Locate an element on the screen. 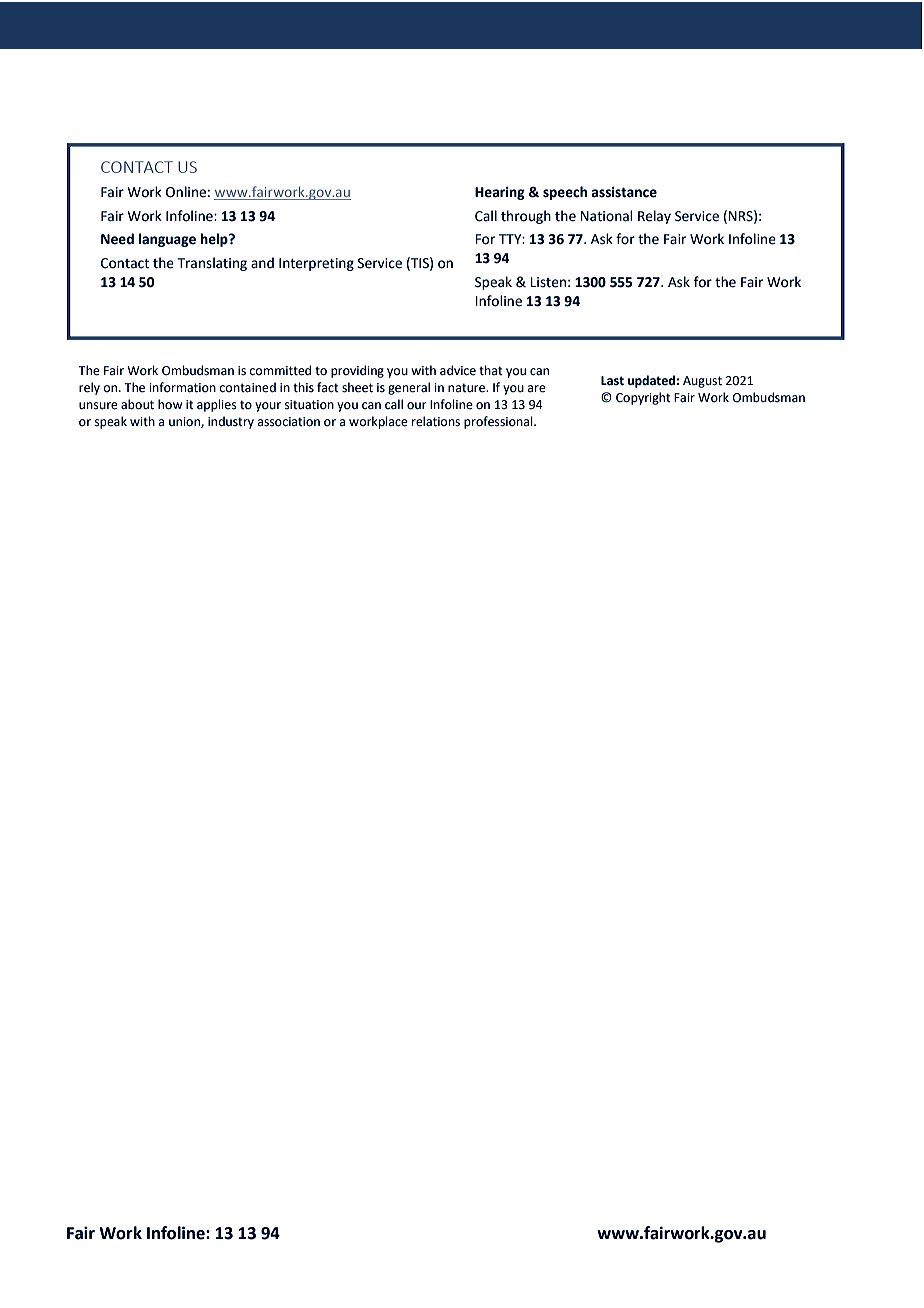 The width and height of the screenshot is (924, 1308). that is located at coordinates (491, 370).
